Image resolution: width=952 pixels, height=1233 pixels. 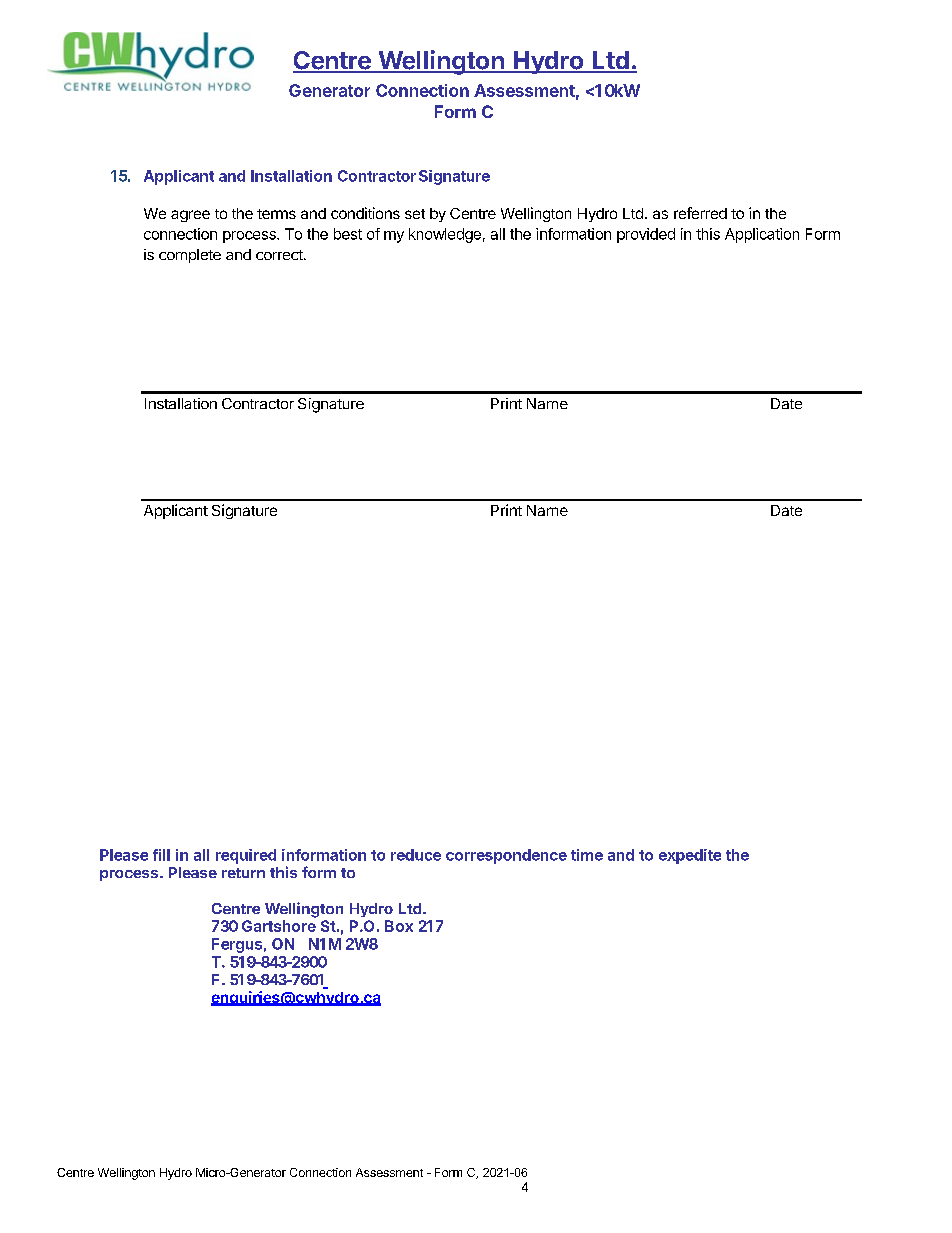 What do you see at coordinates (700, 213) in the document?
I see `referred` at bounding box center [700, 213].
